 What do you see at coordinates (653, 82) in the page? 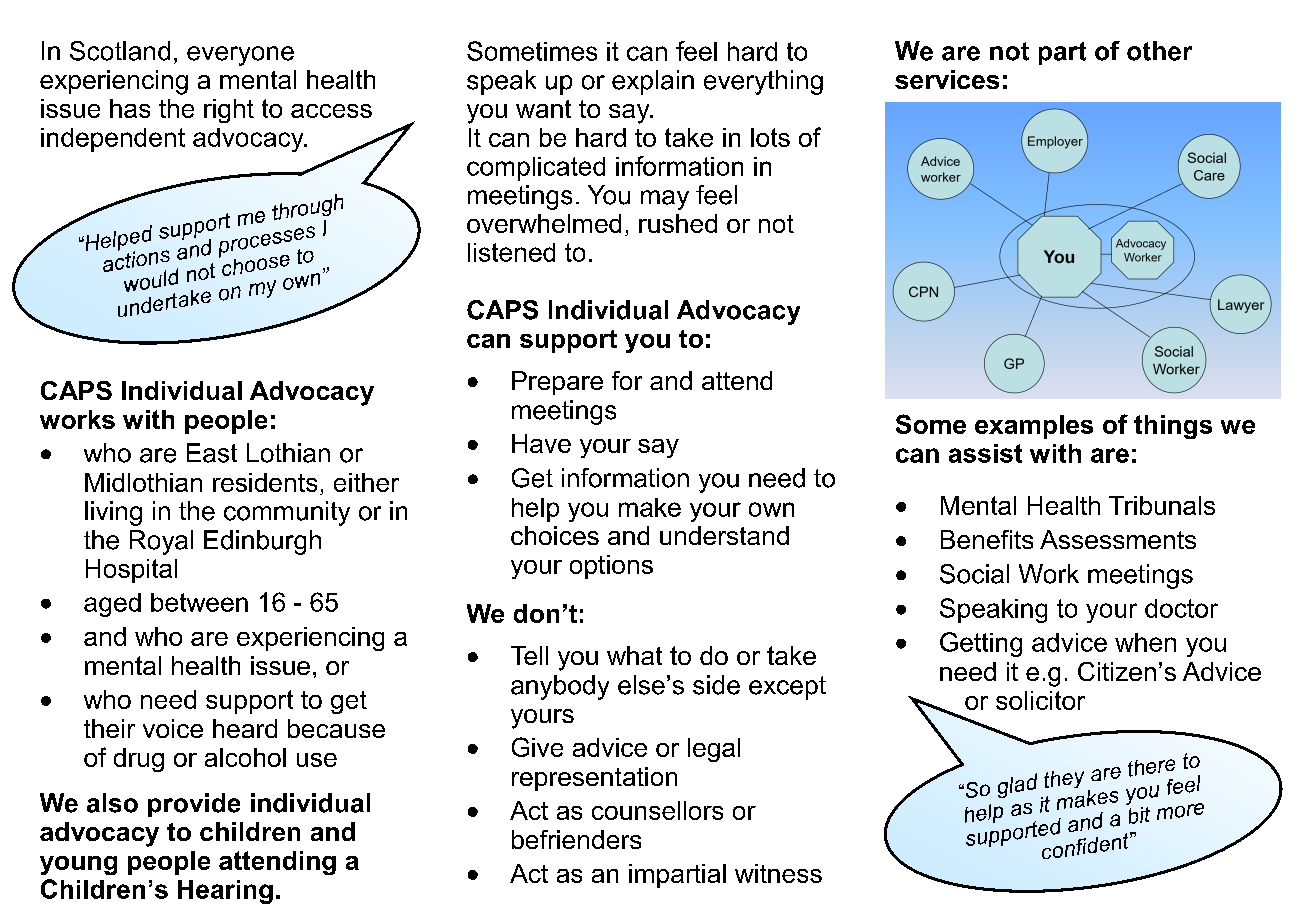
I see `explain` at bounding box center [653, 82].
